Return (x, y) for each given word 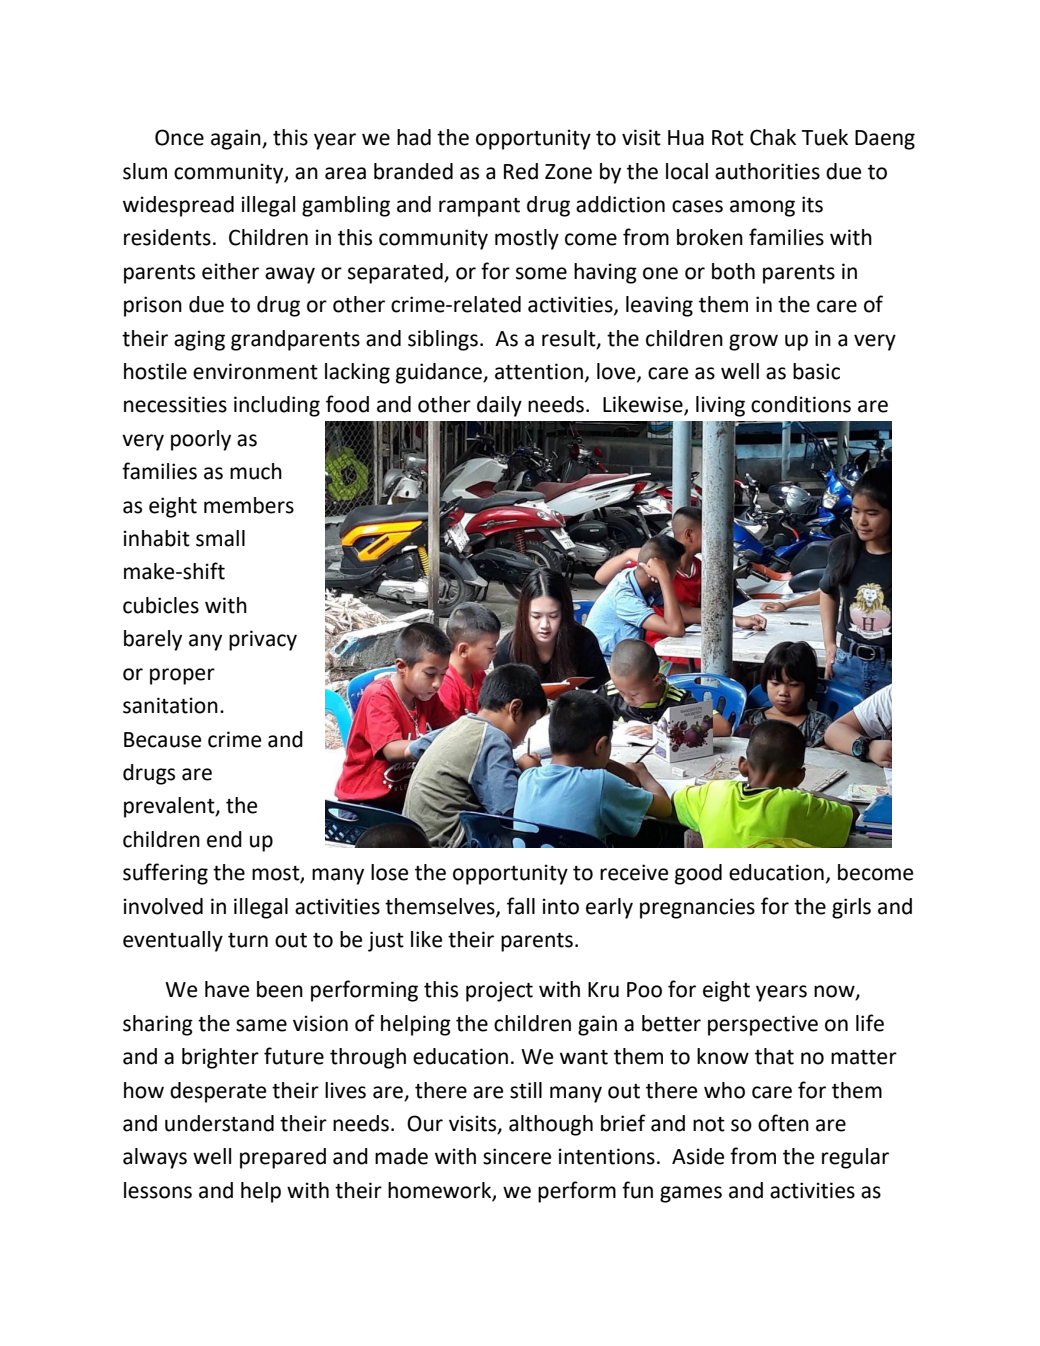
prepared (283, 1158)
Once (179, 137)
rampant (479, 207)
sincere (517, 1156)
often (783, 1123)
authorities (767, 171)
